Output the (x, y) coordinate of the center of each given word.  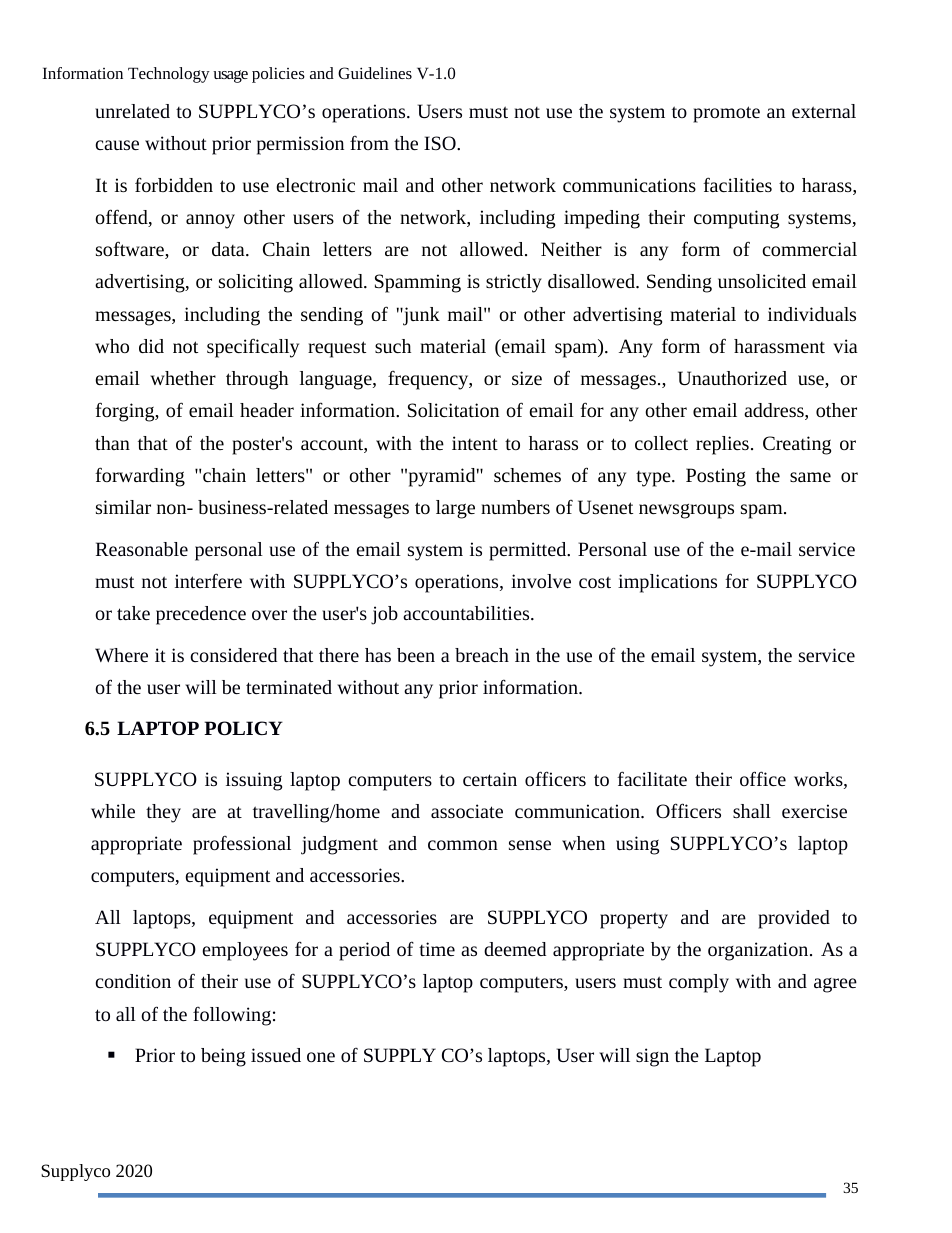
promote (726, 114)
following (232, 1016)
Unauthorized (732, 378)
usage (230, 76)
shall (752, 811)
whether (183, 378)
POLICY (243, 728)
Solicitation (453, 410)
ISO (441, 143)
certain (490, 779)
